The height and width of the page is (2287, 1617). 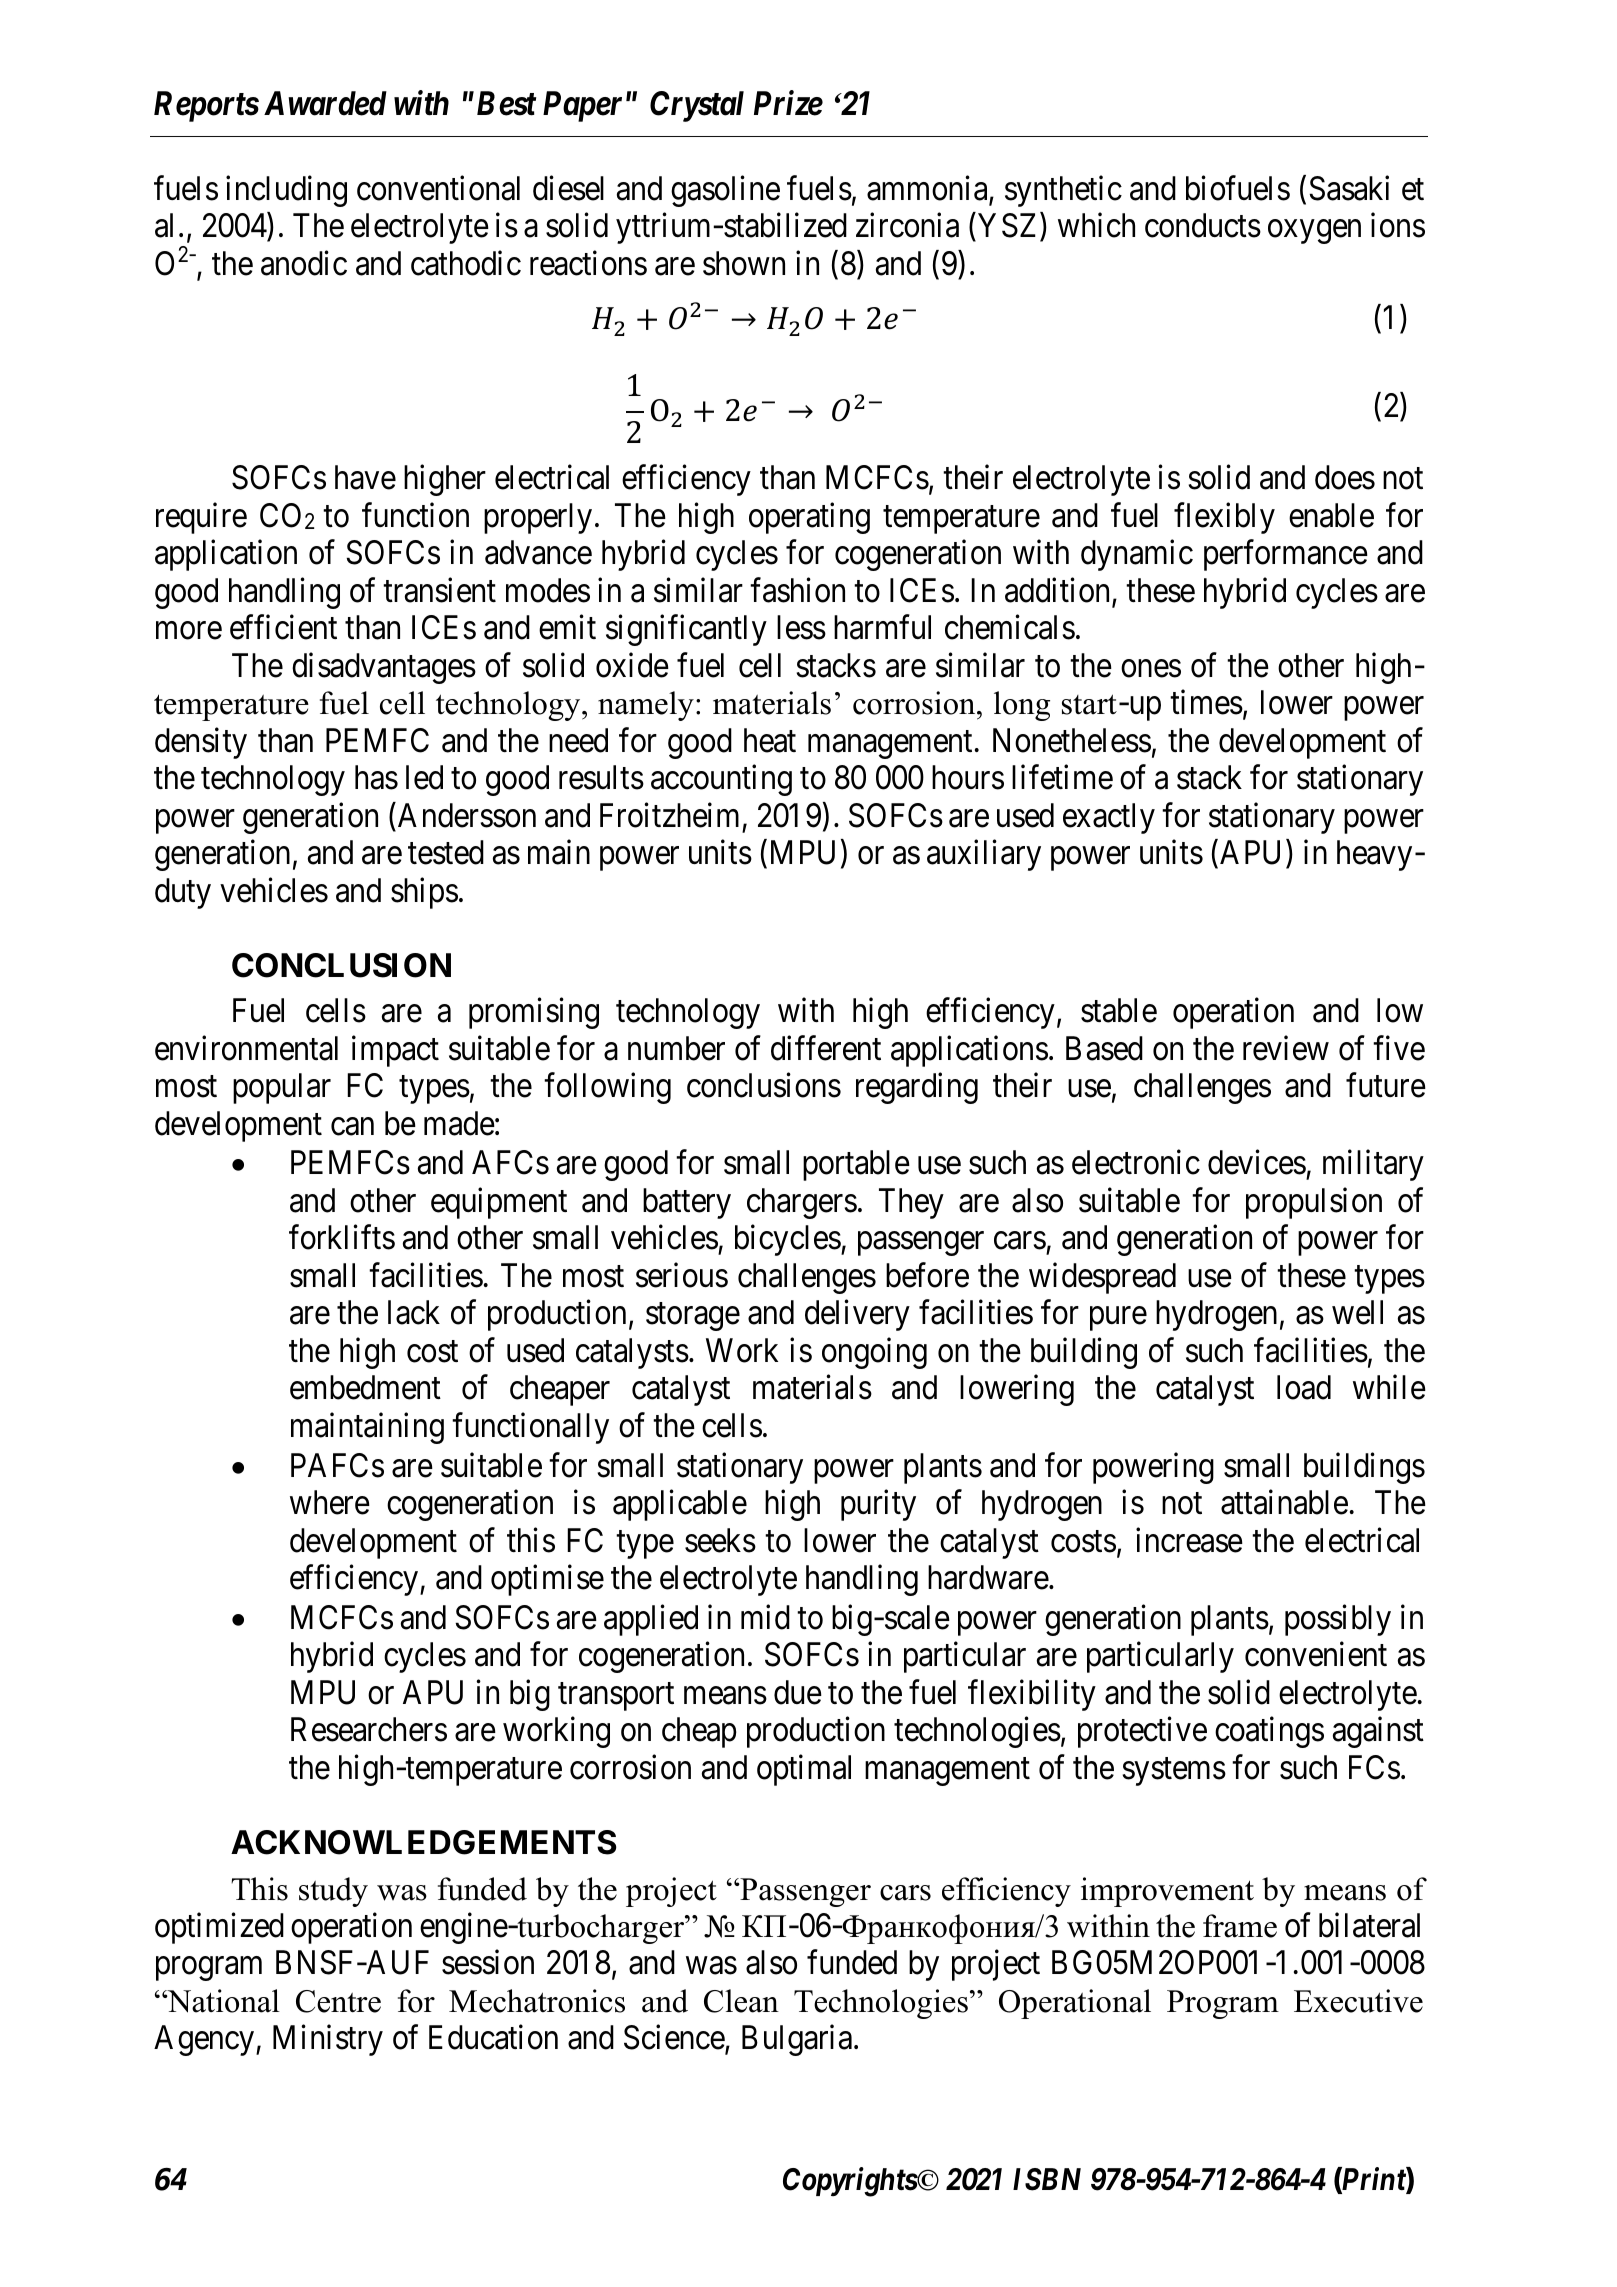 What do you see at coordinates (797, 590) in the page?
I see `fashion` at bounding box center [797, 590].
